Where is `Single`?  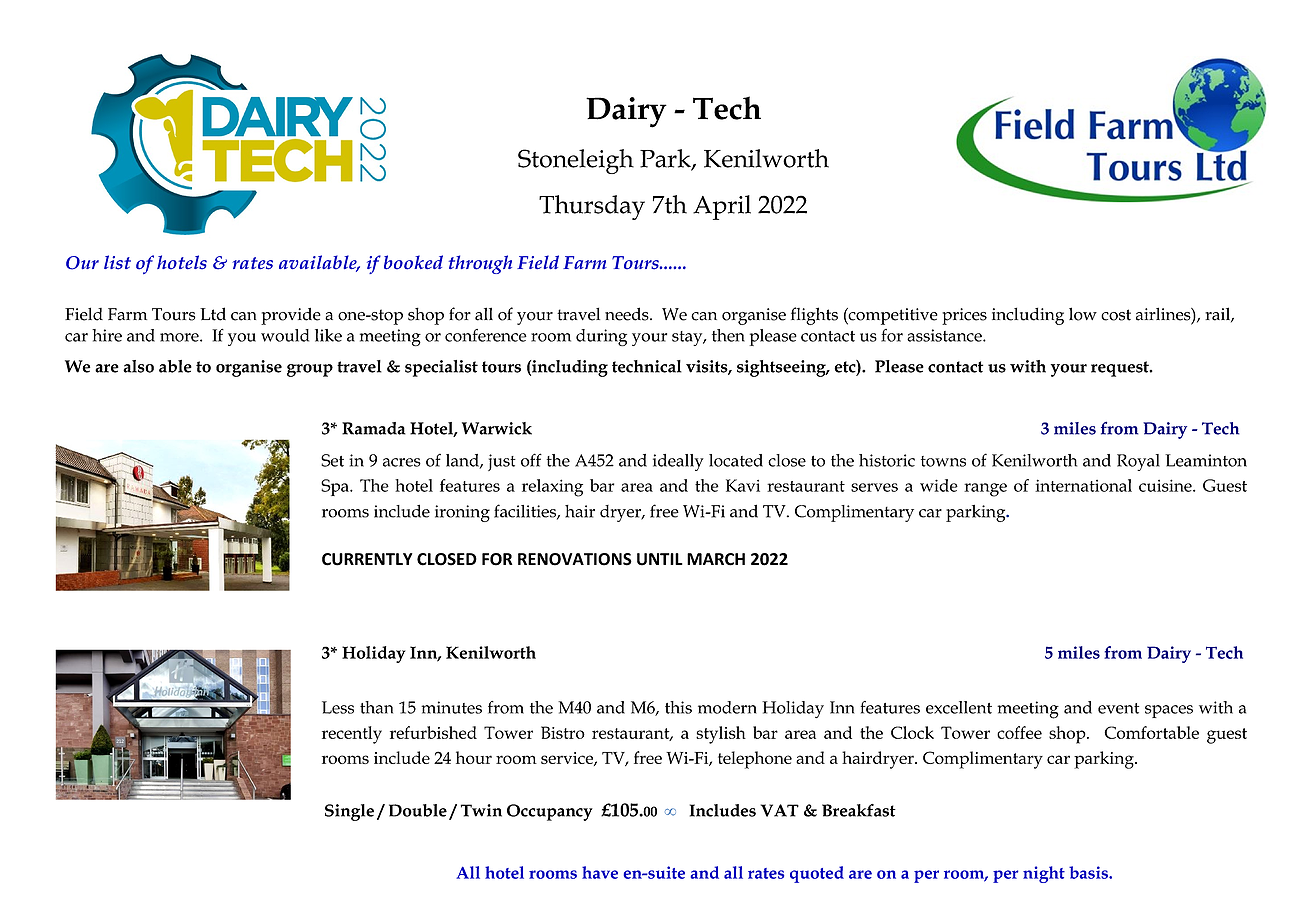 Single is located at coordinates (349, 812).
